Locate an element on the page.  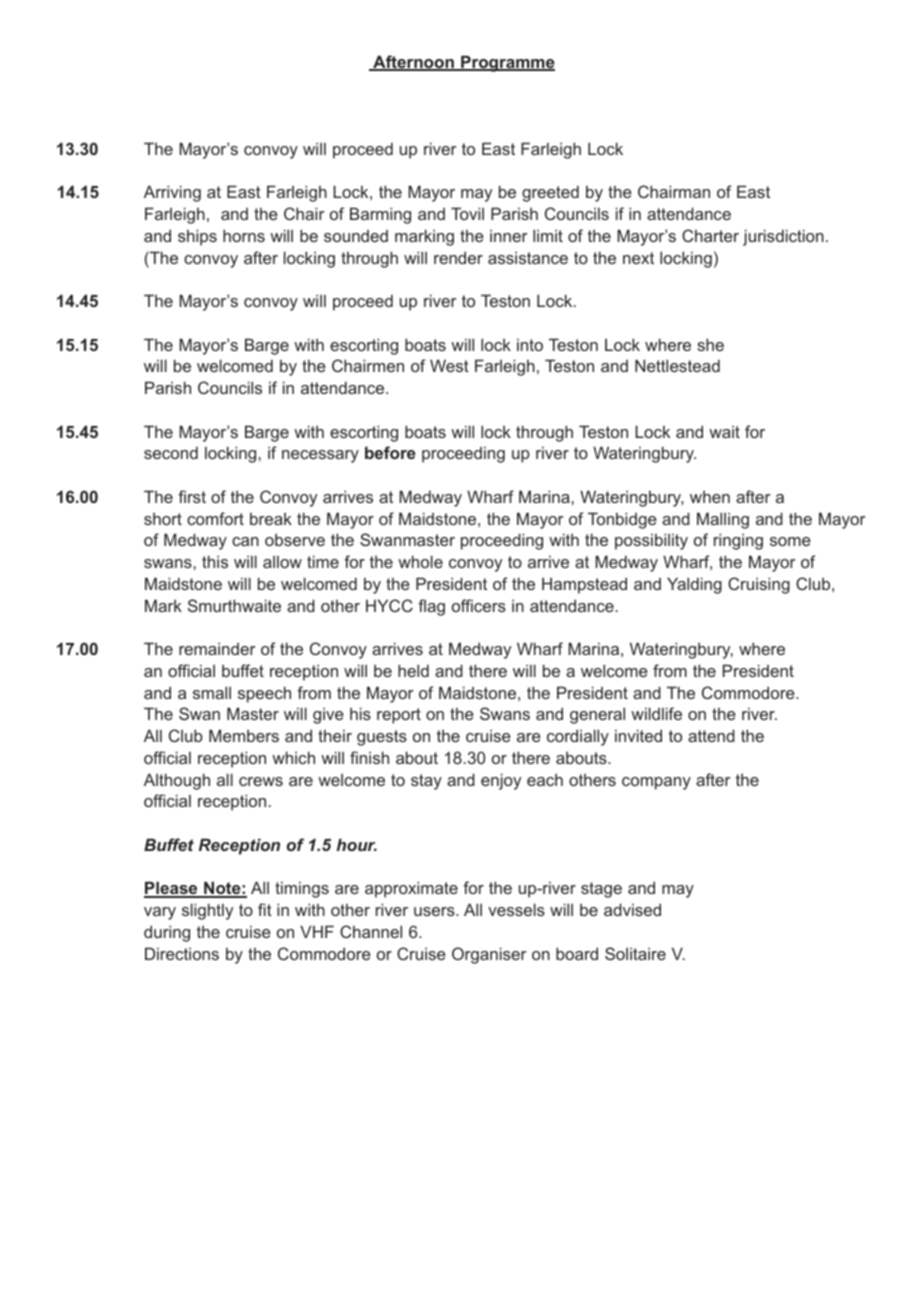
Programme is located at coordinates (507, 63).
